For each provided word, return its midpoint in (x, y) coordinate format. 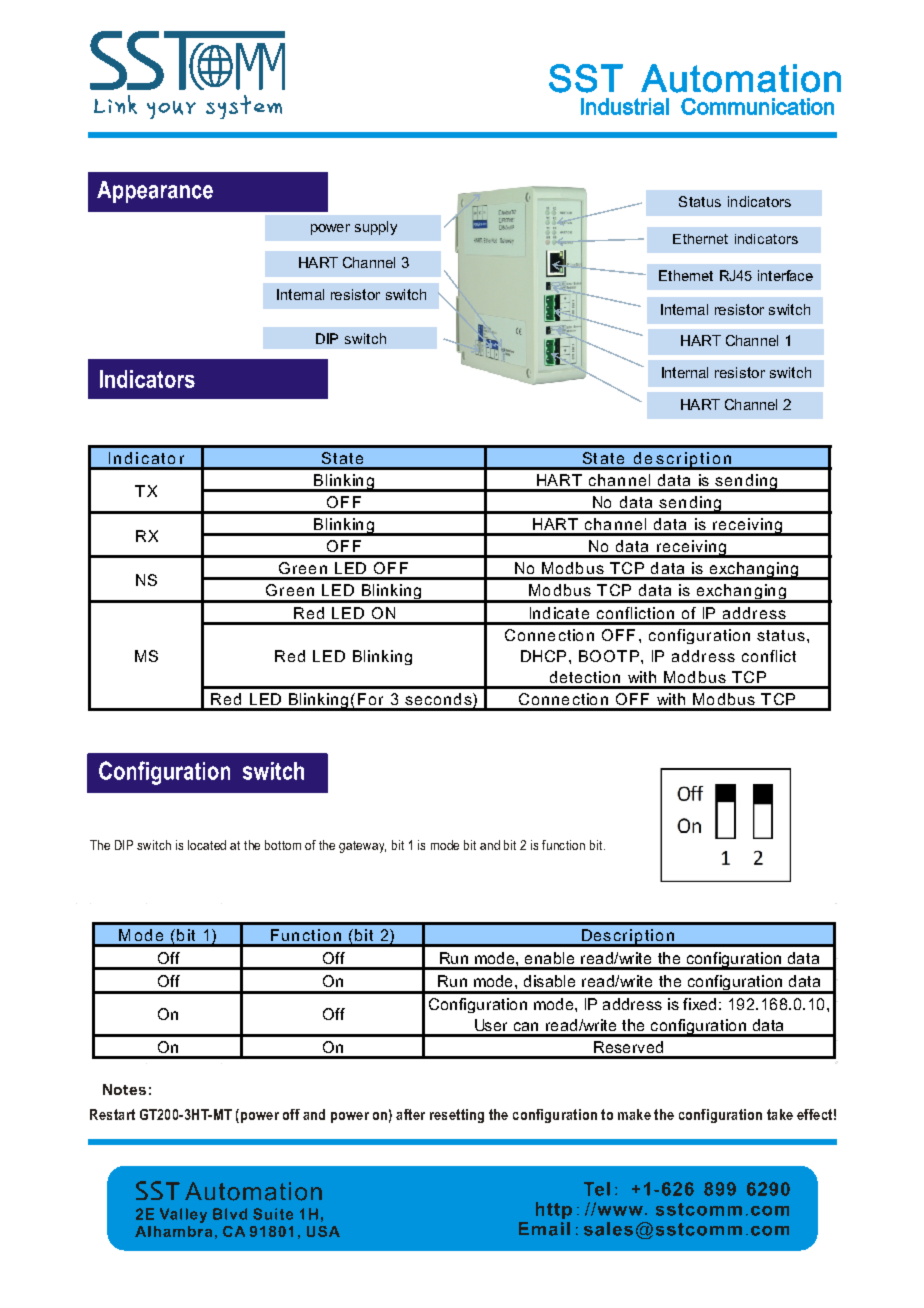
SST (586, 78)
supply (376, 228)
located (207, 845)
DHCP (543, 656)
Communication (757, 106)
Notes (124, 1089)
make (634, 1114)
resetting (457, 1116)
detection (585, 677)
